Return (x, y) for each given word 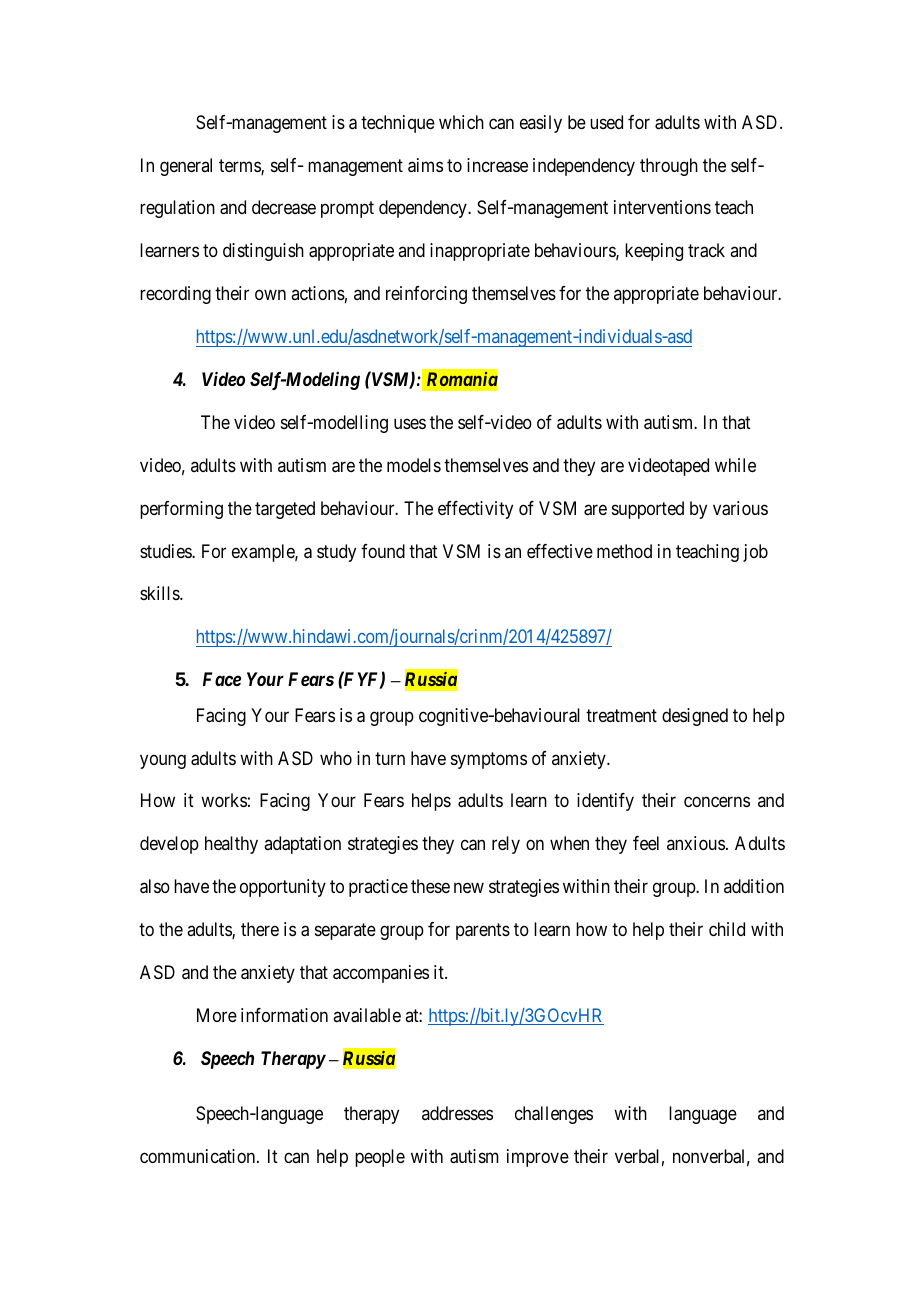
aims (425, 165)
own (270, 295)
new (469, 888)
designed (695, 717)
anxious (696, 843)
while (735, 465)
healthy (231, 845)
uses (410, 423)
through (669, 167)
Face (222, 679)
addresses (457, 1113)
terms (240, 167)
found (383, 551)
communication (199, 1156)
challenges (554, 1115)
